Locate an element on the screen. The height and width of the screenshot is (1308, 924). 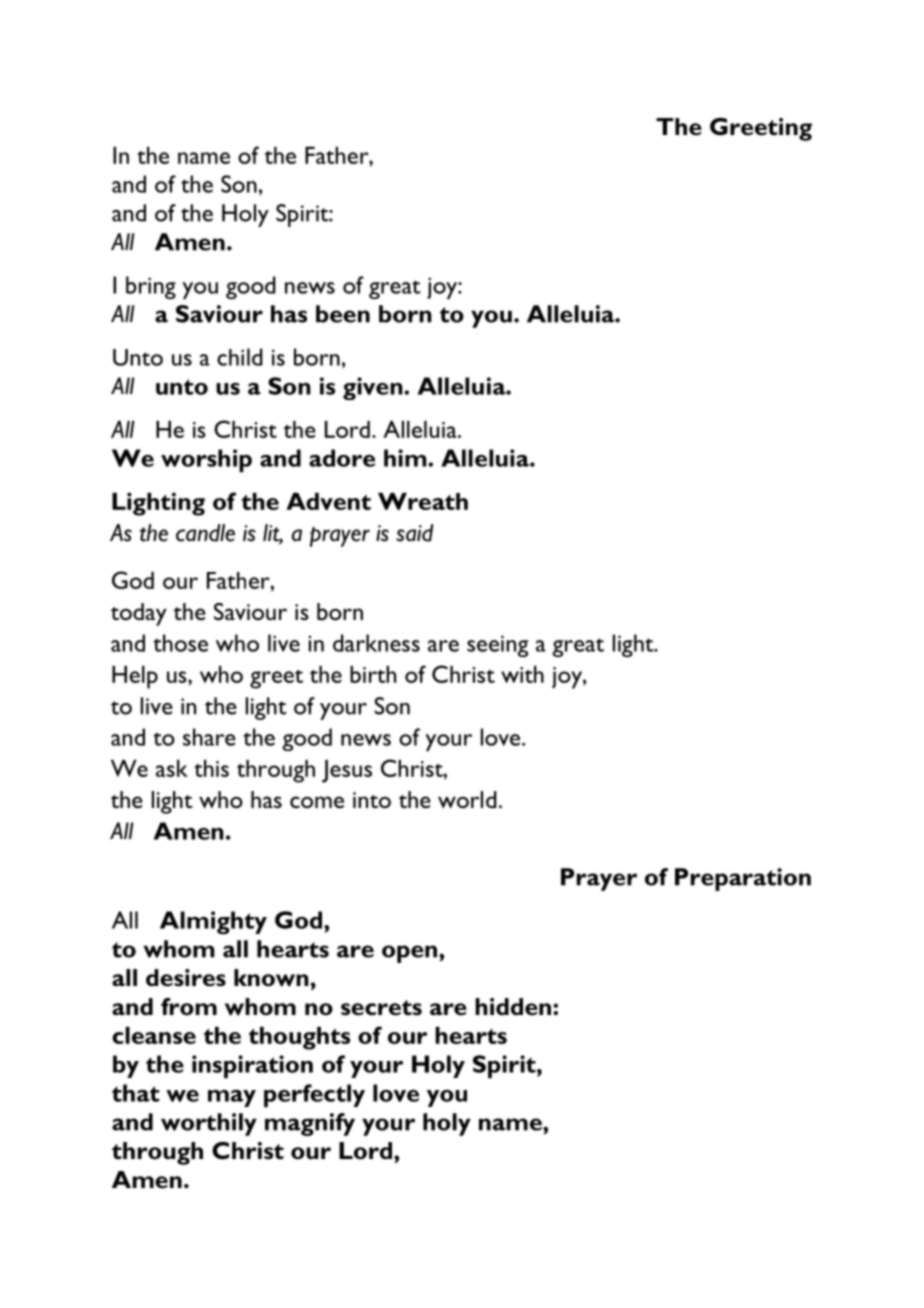
world is located at coordinates (467, 799).
